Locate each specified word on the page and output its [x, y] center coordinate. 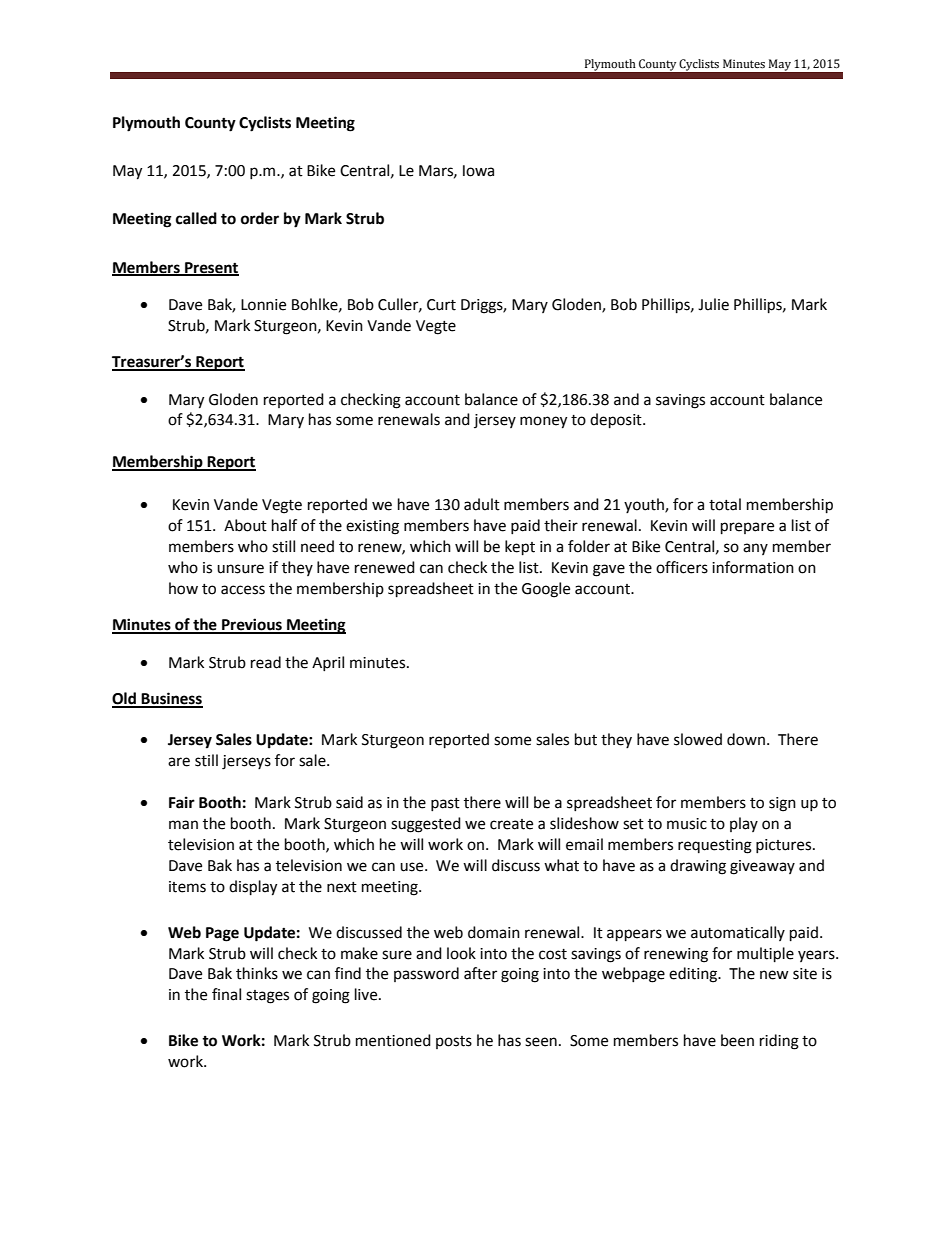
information [753, 567]
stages [267, 997]
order [260, 218]
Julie [713, 304]
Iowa [478, 171]
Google [546, 590]
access [243, 590]
